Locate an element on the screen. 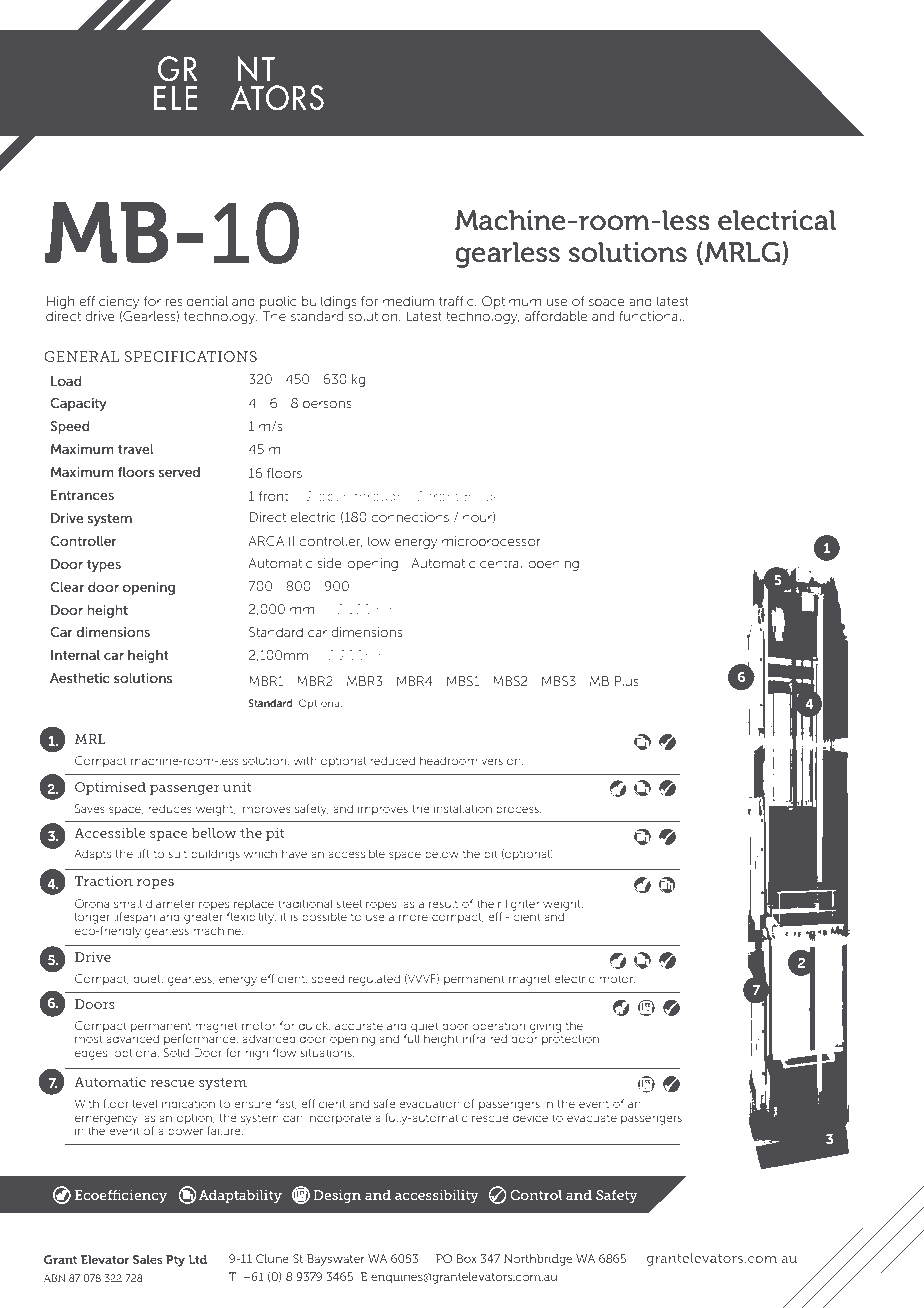  medium is located at coordinates (408, 301).
